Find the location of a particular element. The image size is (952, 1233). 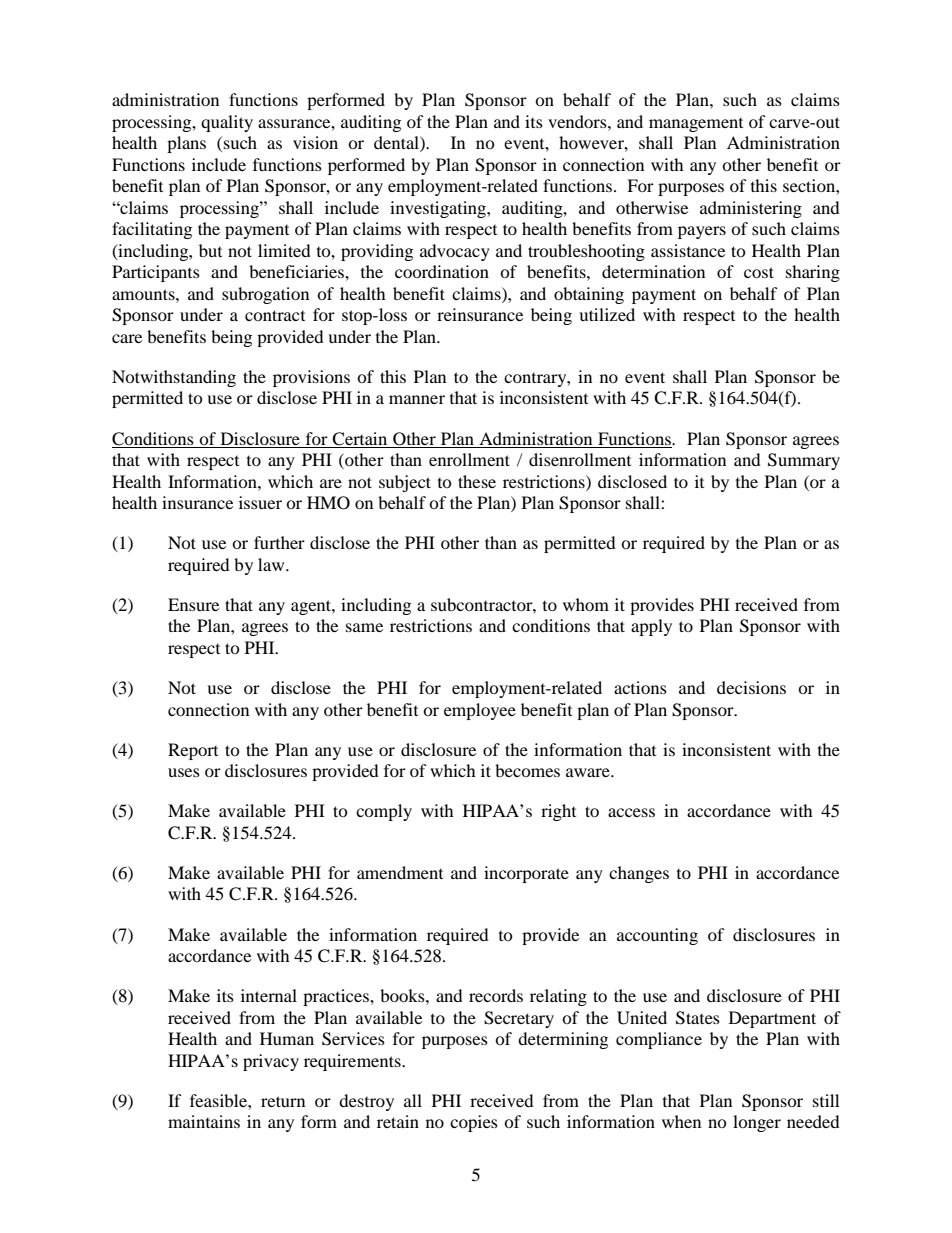

uses is located at coordinates (184, 772).
